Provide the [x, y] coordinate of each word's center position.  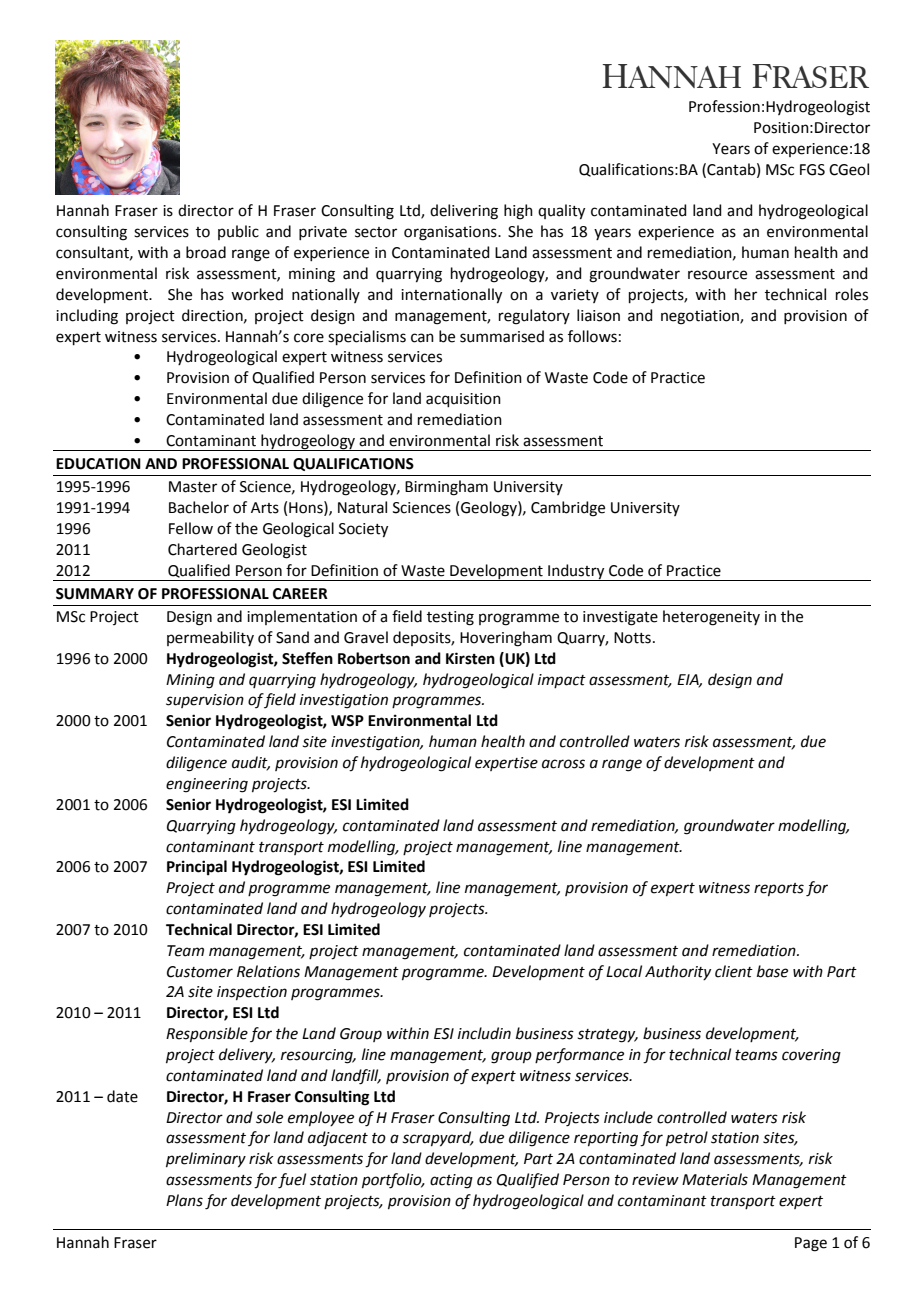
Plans [184, 1200]
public [238, 232]
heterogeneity [711, 618]
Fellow [191, 528]
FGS [812, 170]
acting [451, 1181]
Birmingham [446, 488]
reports [779, 889]
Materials [715, 1179]
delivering [464, 212]
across [563, 764]
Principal [197, 868]
